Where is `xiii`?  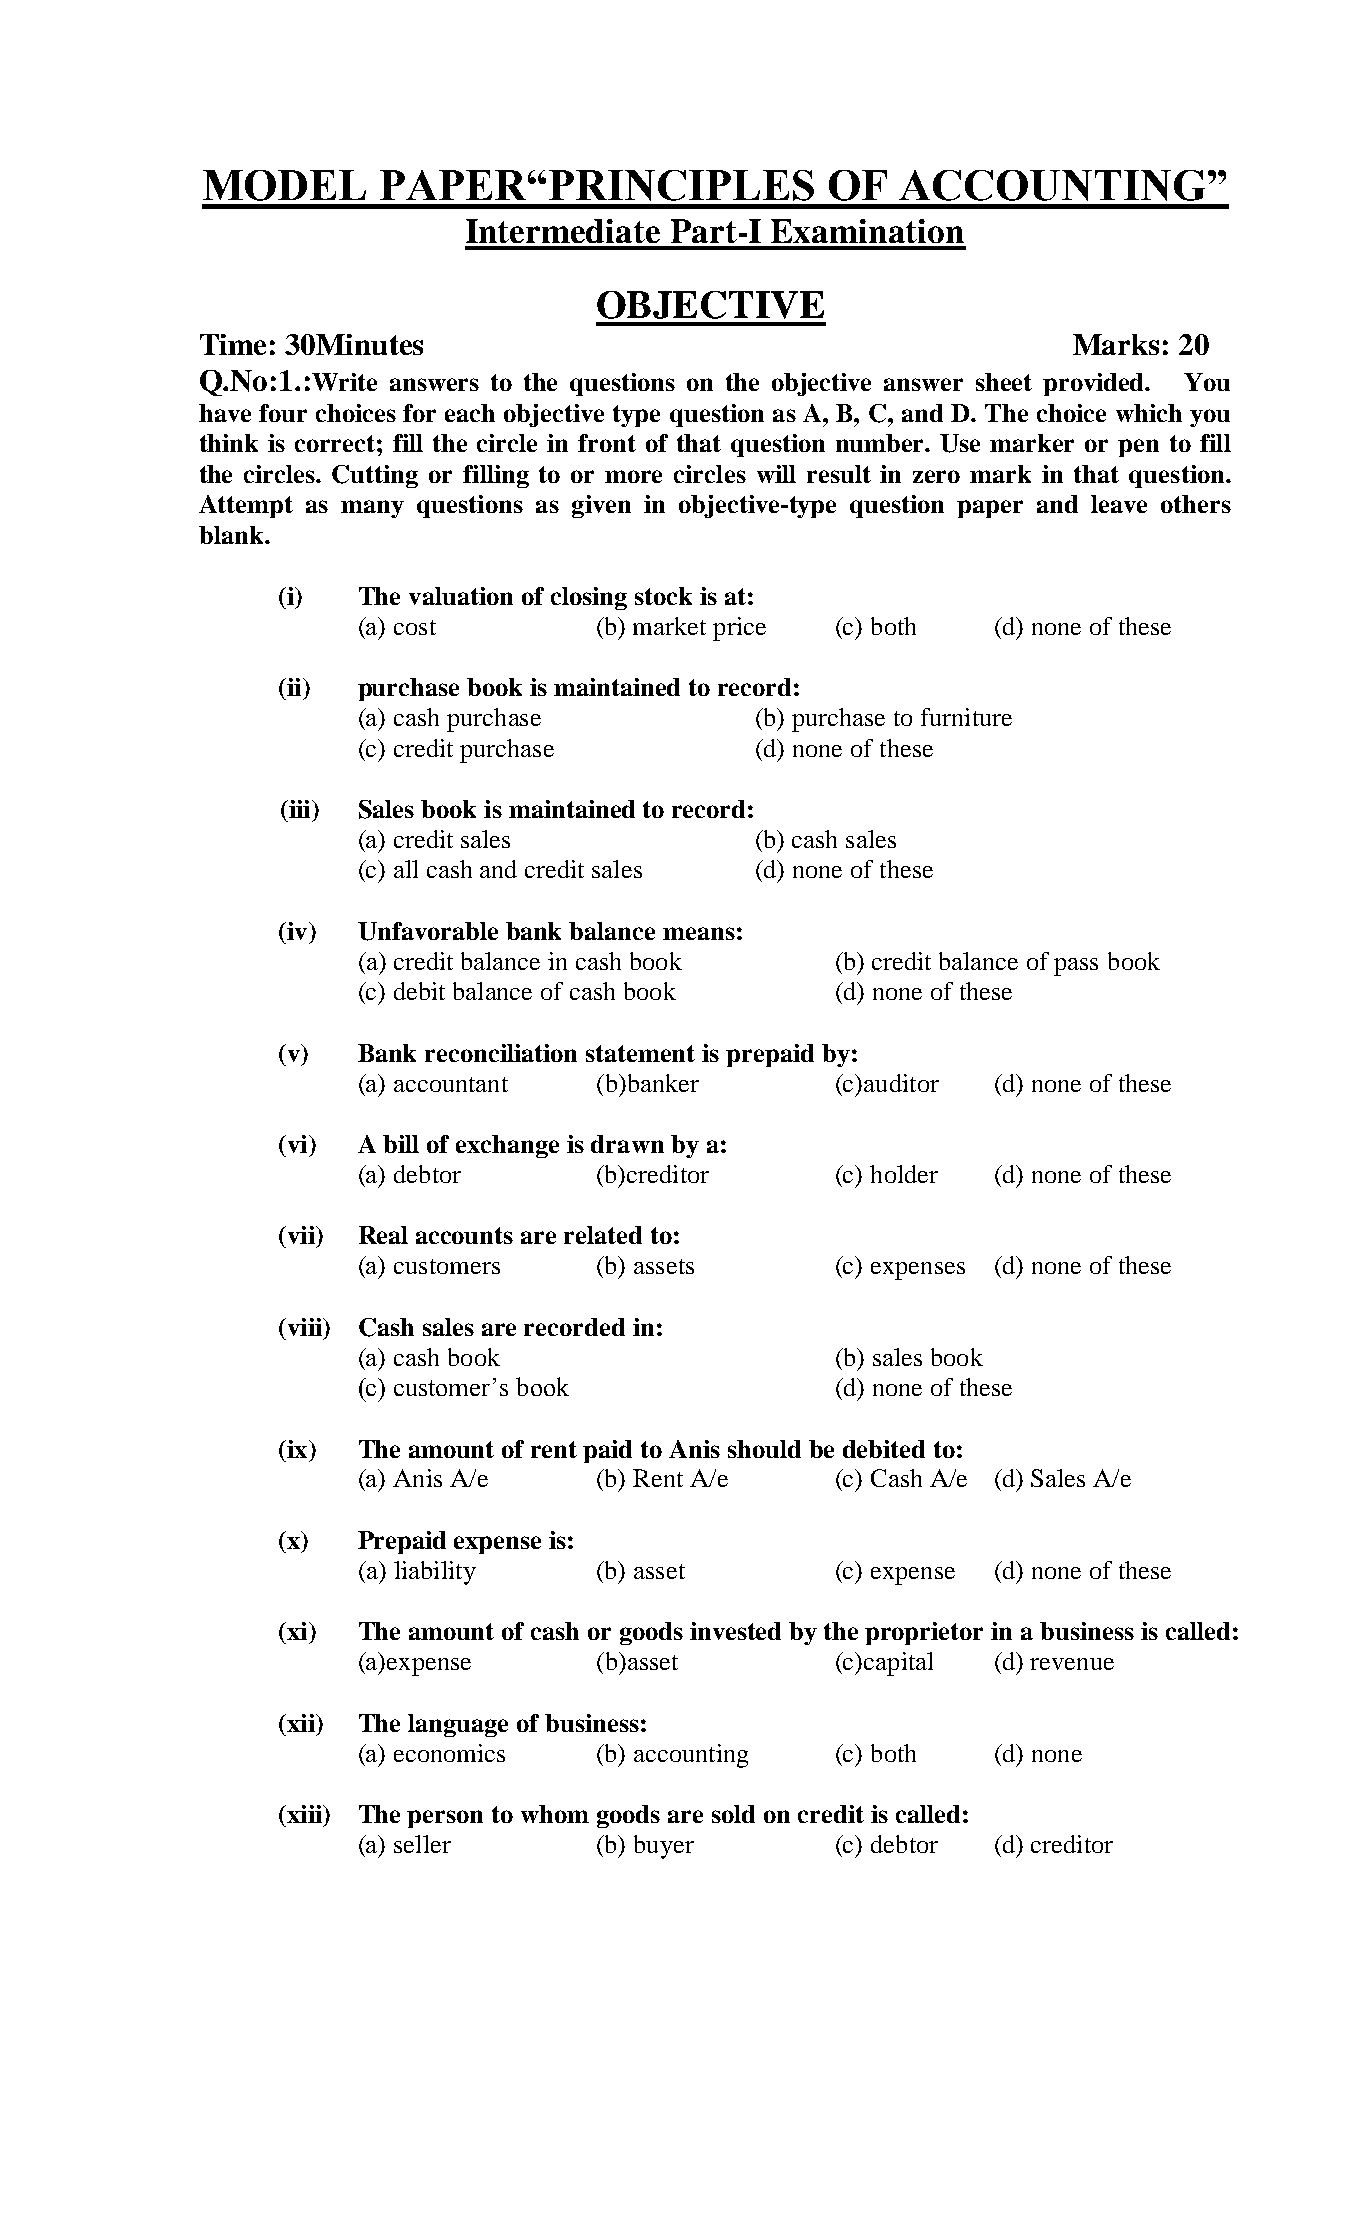 xiii is located at coordinates (304, 1814).
